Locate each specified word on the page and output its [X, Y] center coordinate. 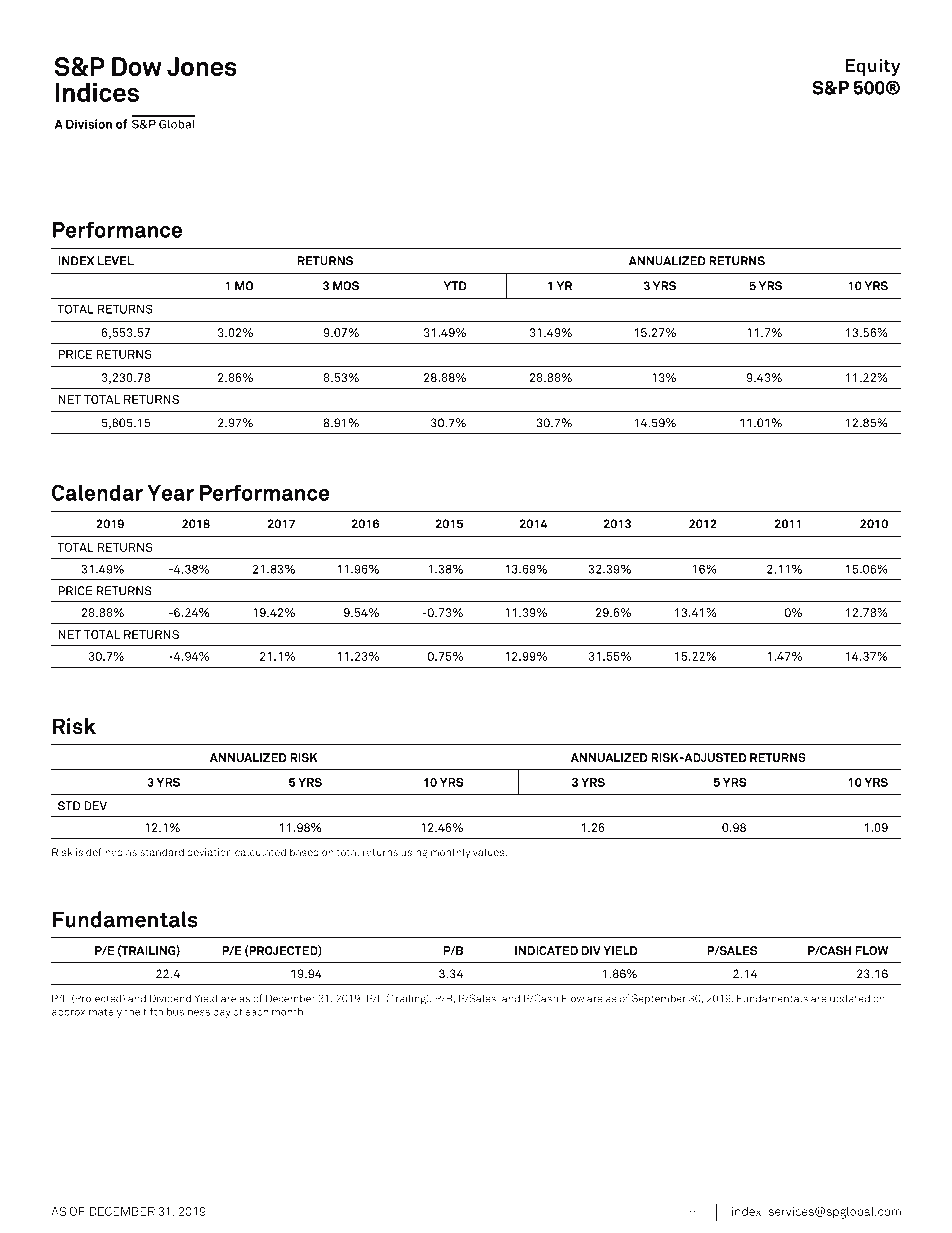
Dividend [170, 998]
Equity [872, 67]
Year [170, 493]
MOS [346, 286]
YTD [455, 286]
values [490, 852]
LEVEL [115, 260]
